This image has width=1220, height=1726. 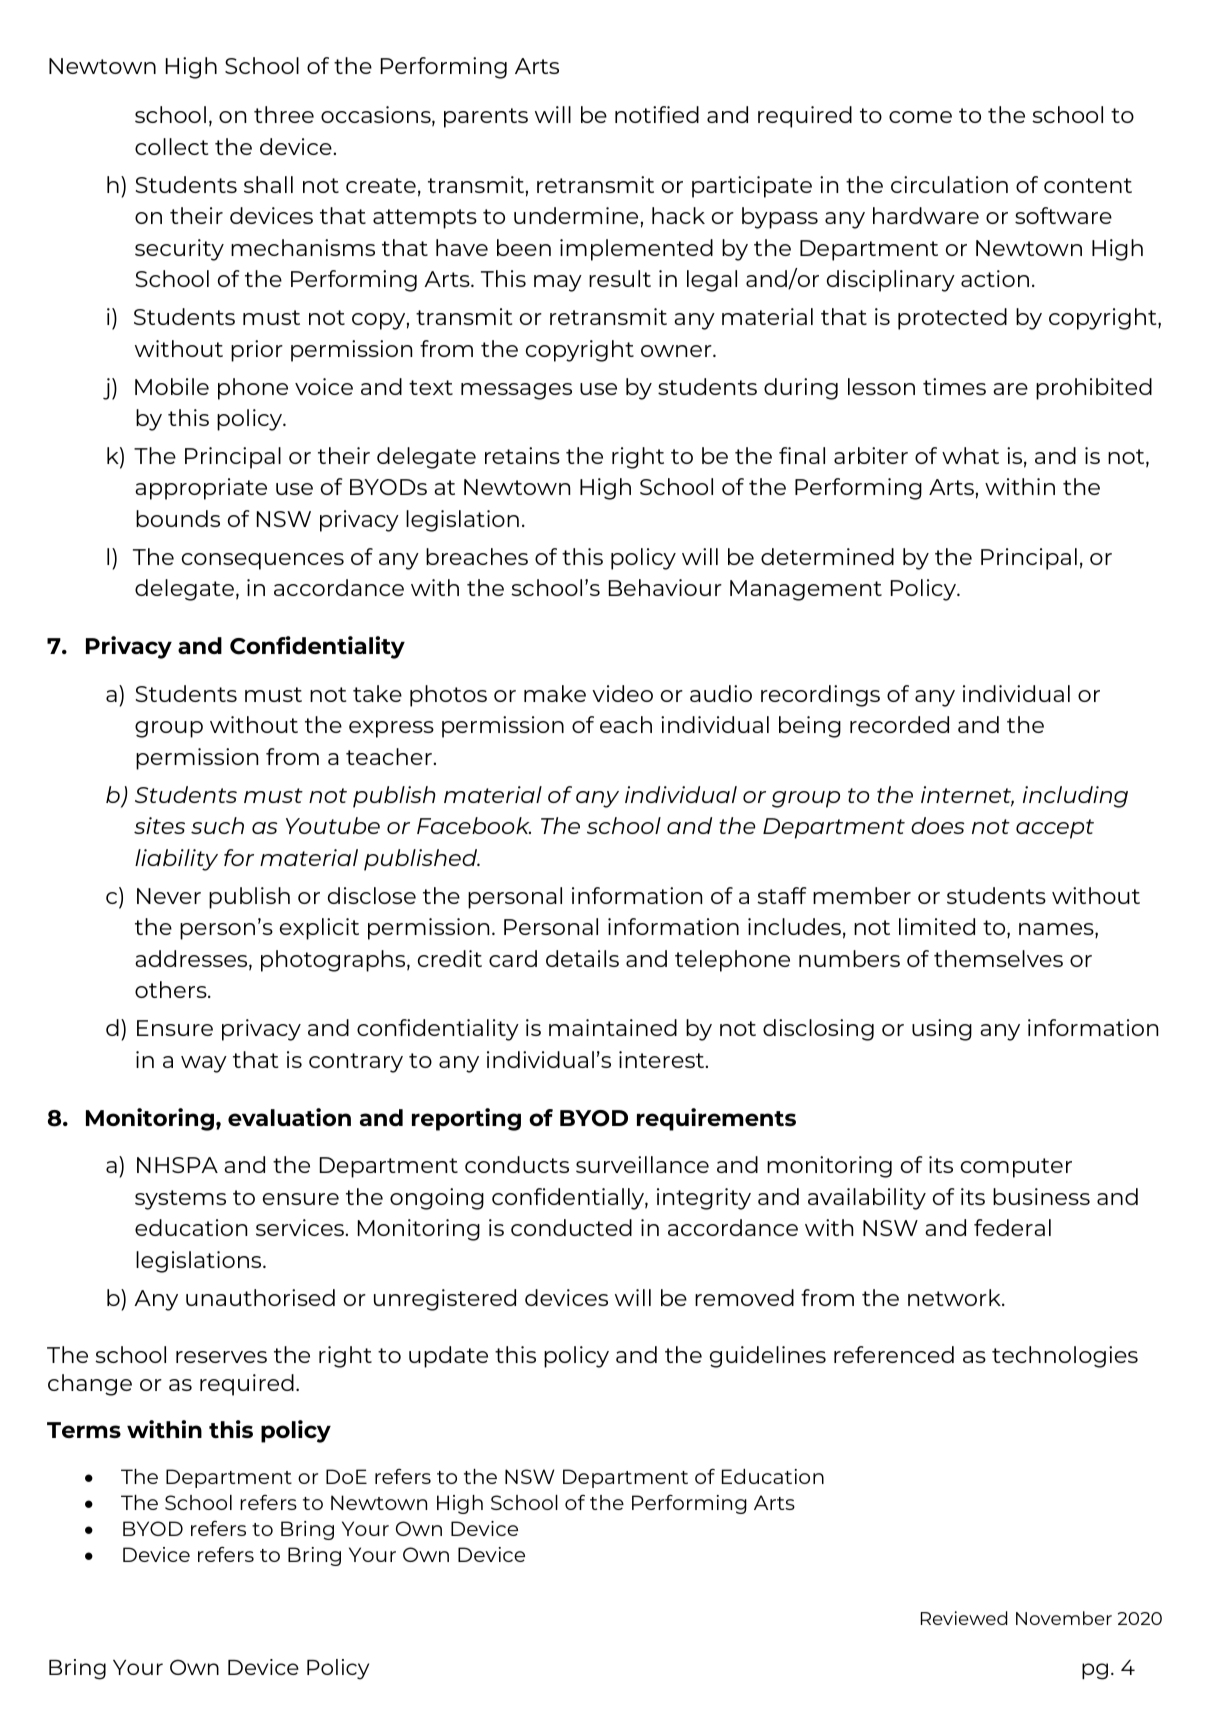 What do you see at coordinates (171, 146) in the image?
I see `collect` at bounding box center [171, 146].
